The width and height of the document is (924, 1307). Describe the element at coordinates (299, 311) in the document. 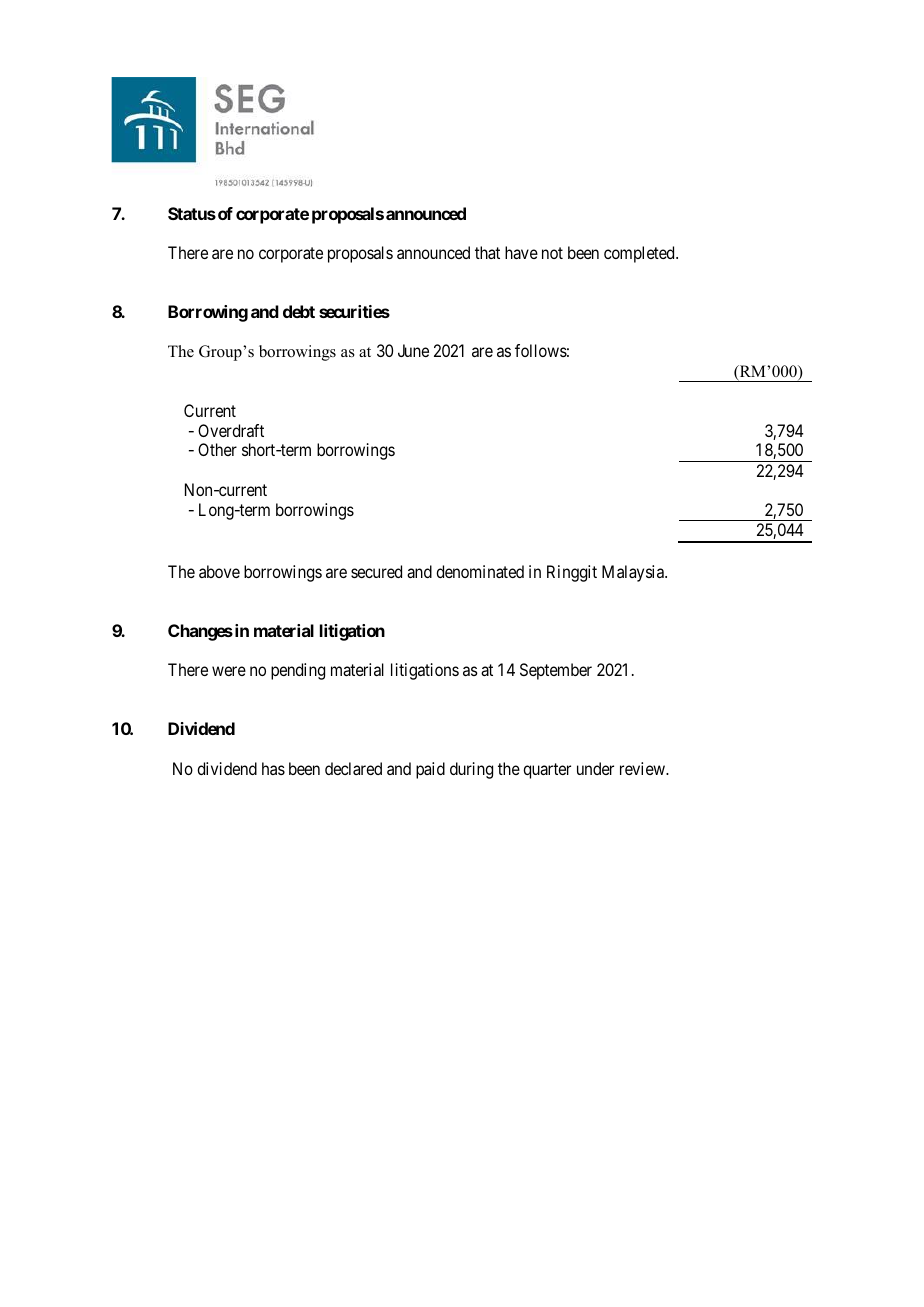

I see `debt` at that location.
